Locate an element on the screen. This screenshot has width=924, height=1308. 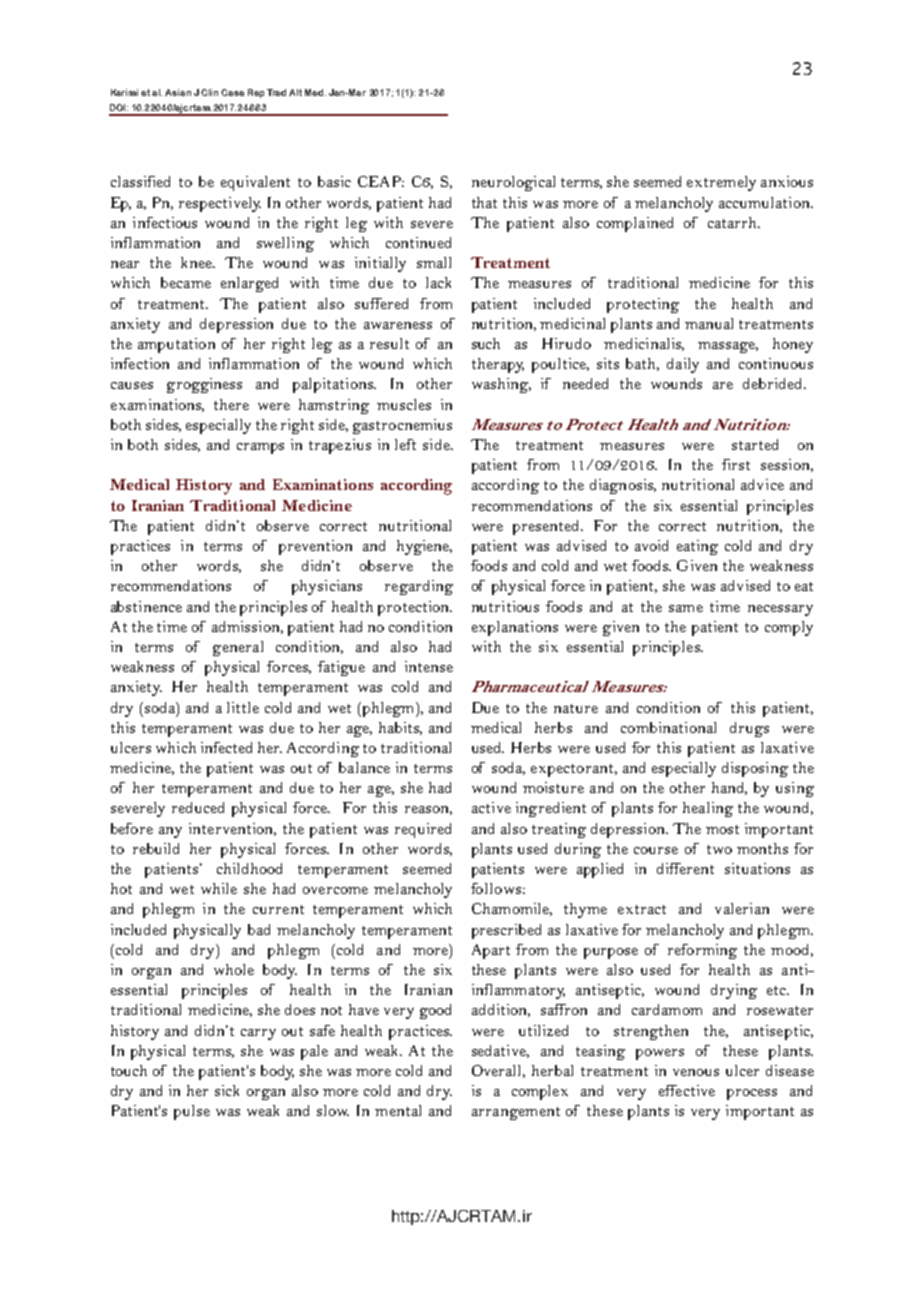
Clin is located at coordinates (209, 92).
